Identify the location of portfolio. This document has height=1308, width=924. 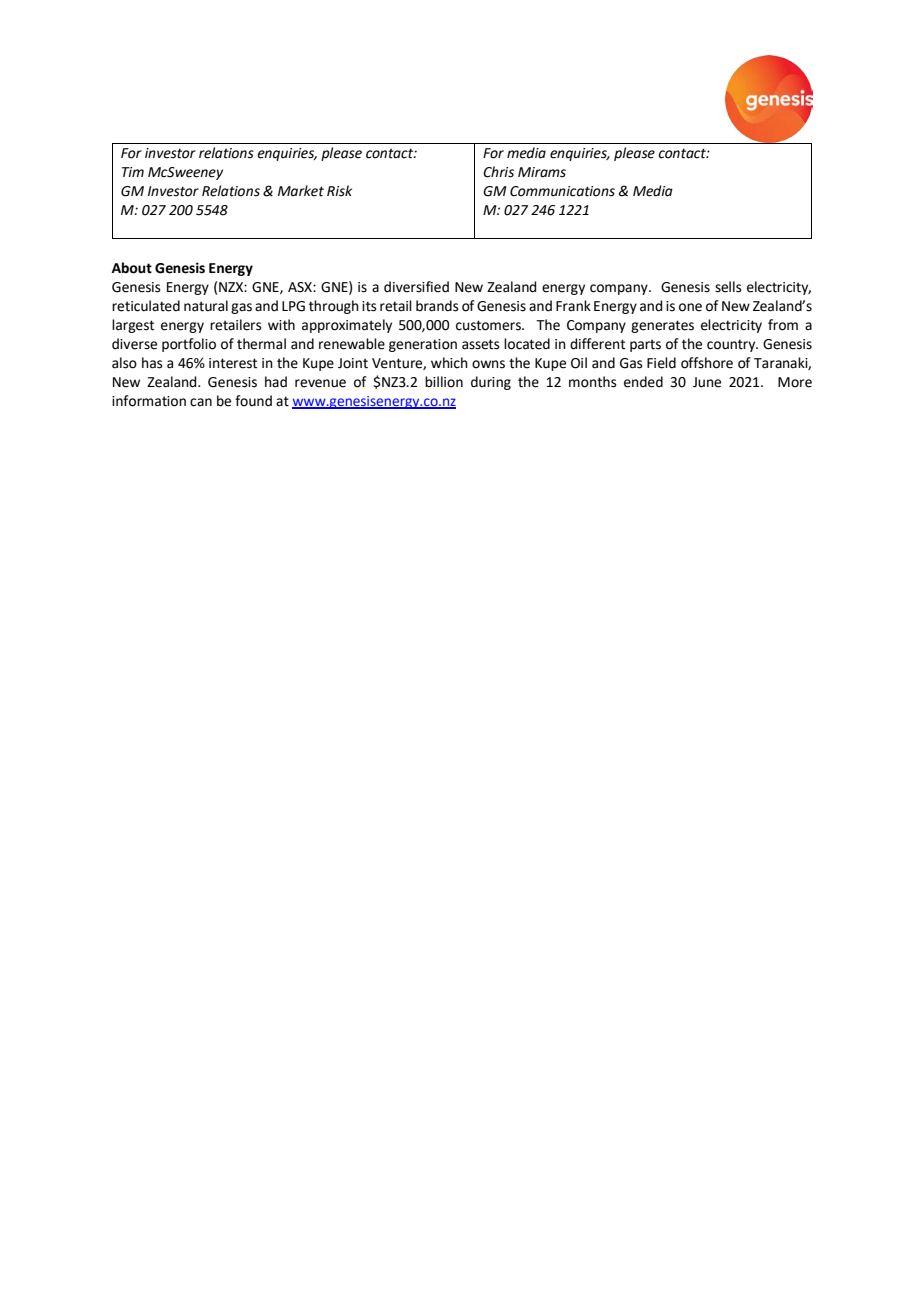
(189, 345).
